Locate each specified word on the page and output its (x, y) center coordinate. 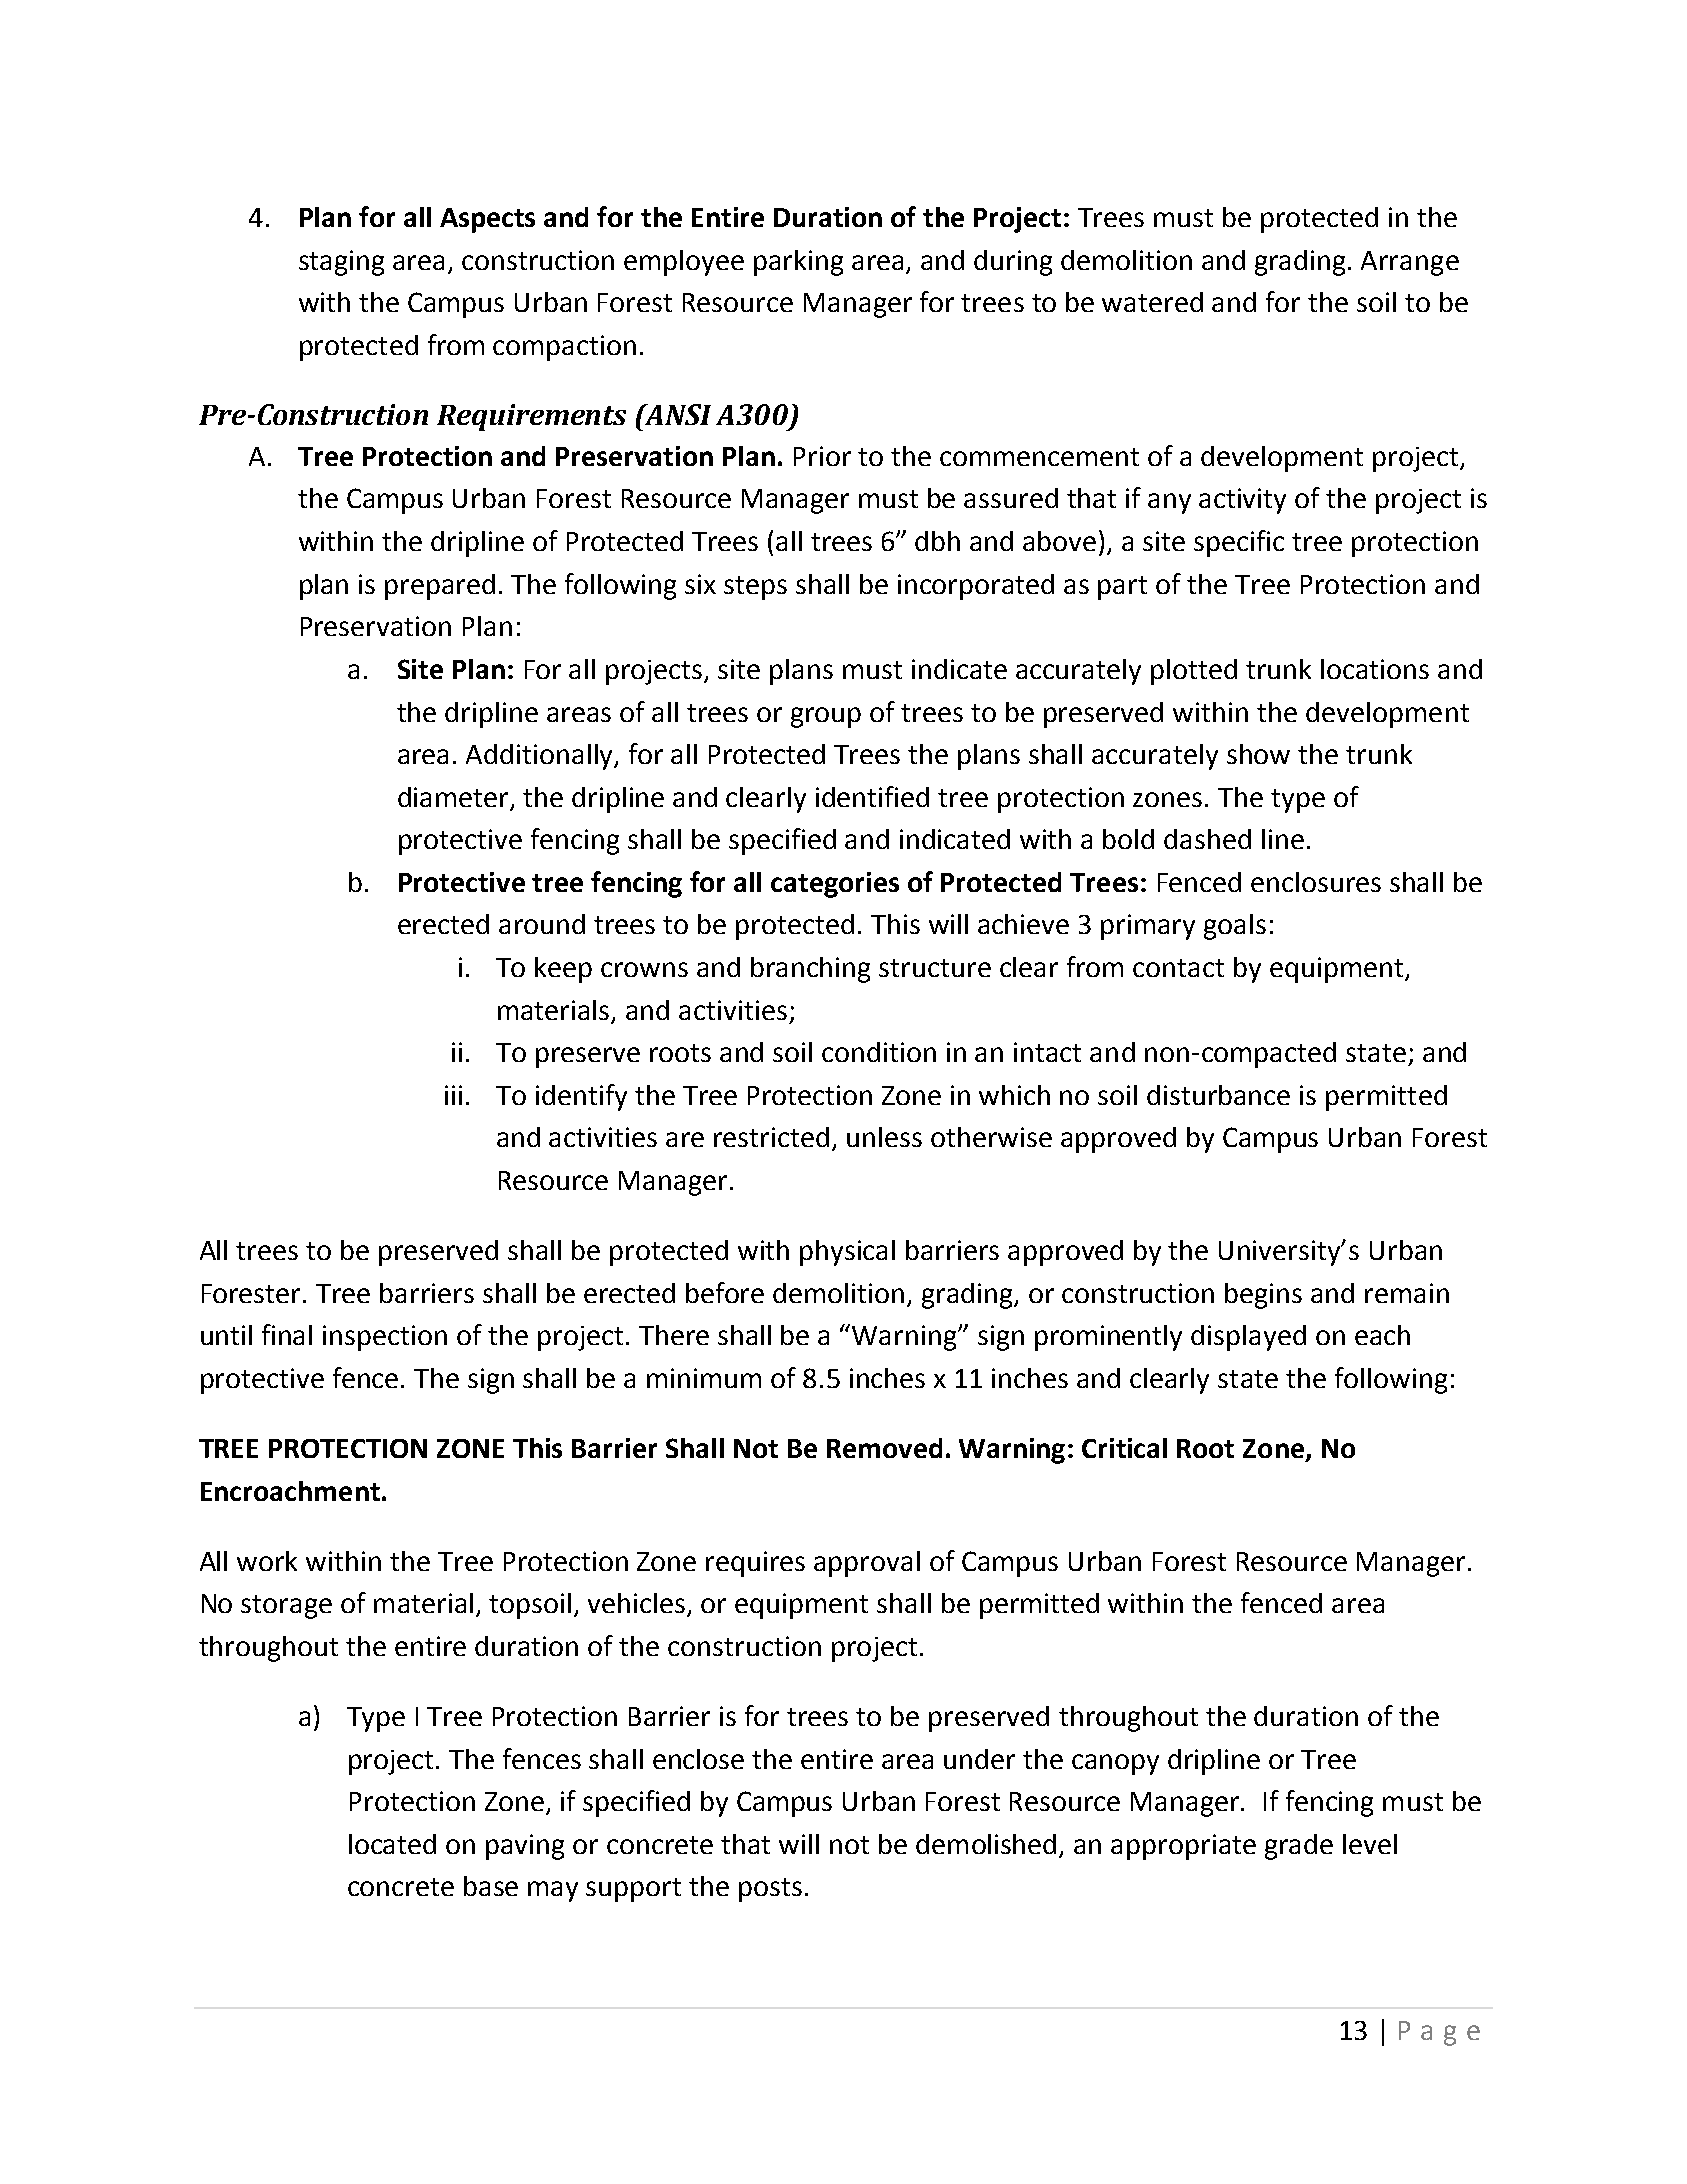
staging (341, 263)
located (392, 1844)
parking (798, 263)
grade (1299, 1847)
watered (1152, 302)
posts (770, 1890)
